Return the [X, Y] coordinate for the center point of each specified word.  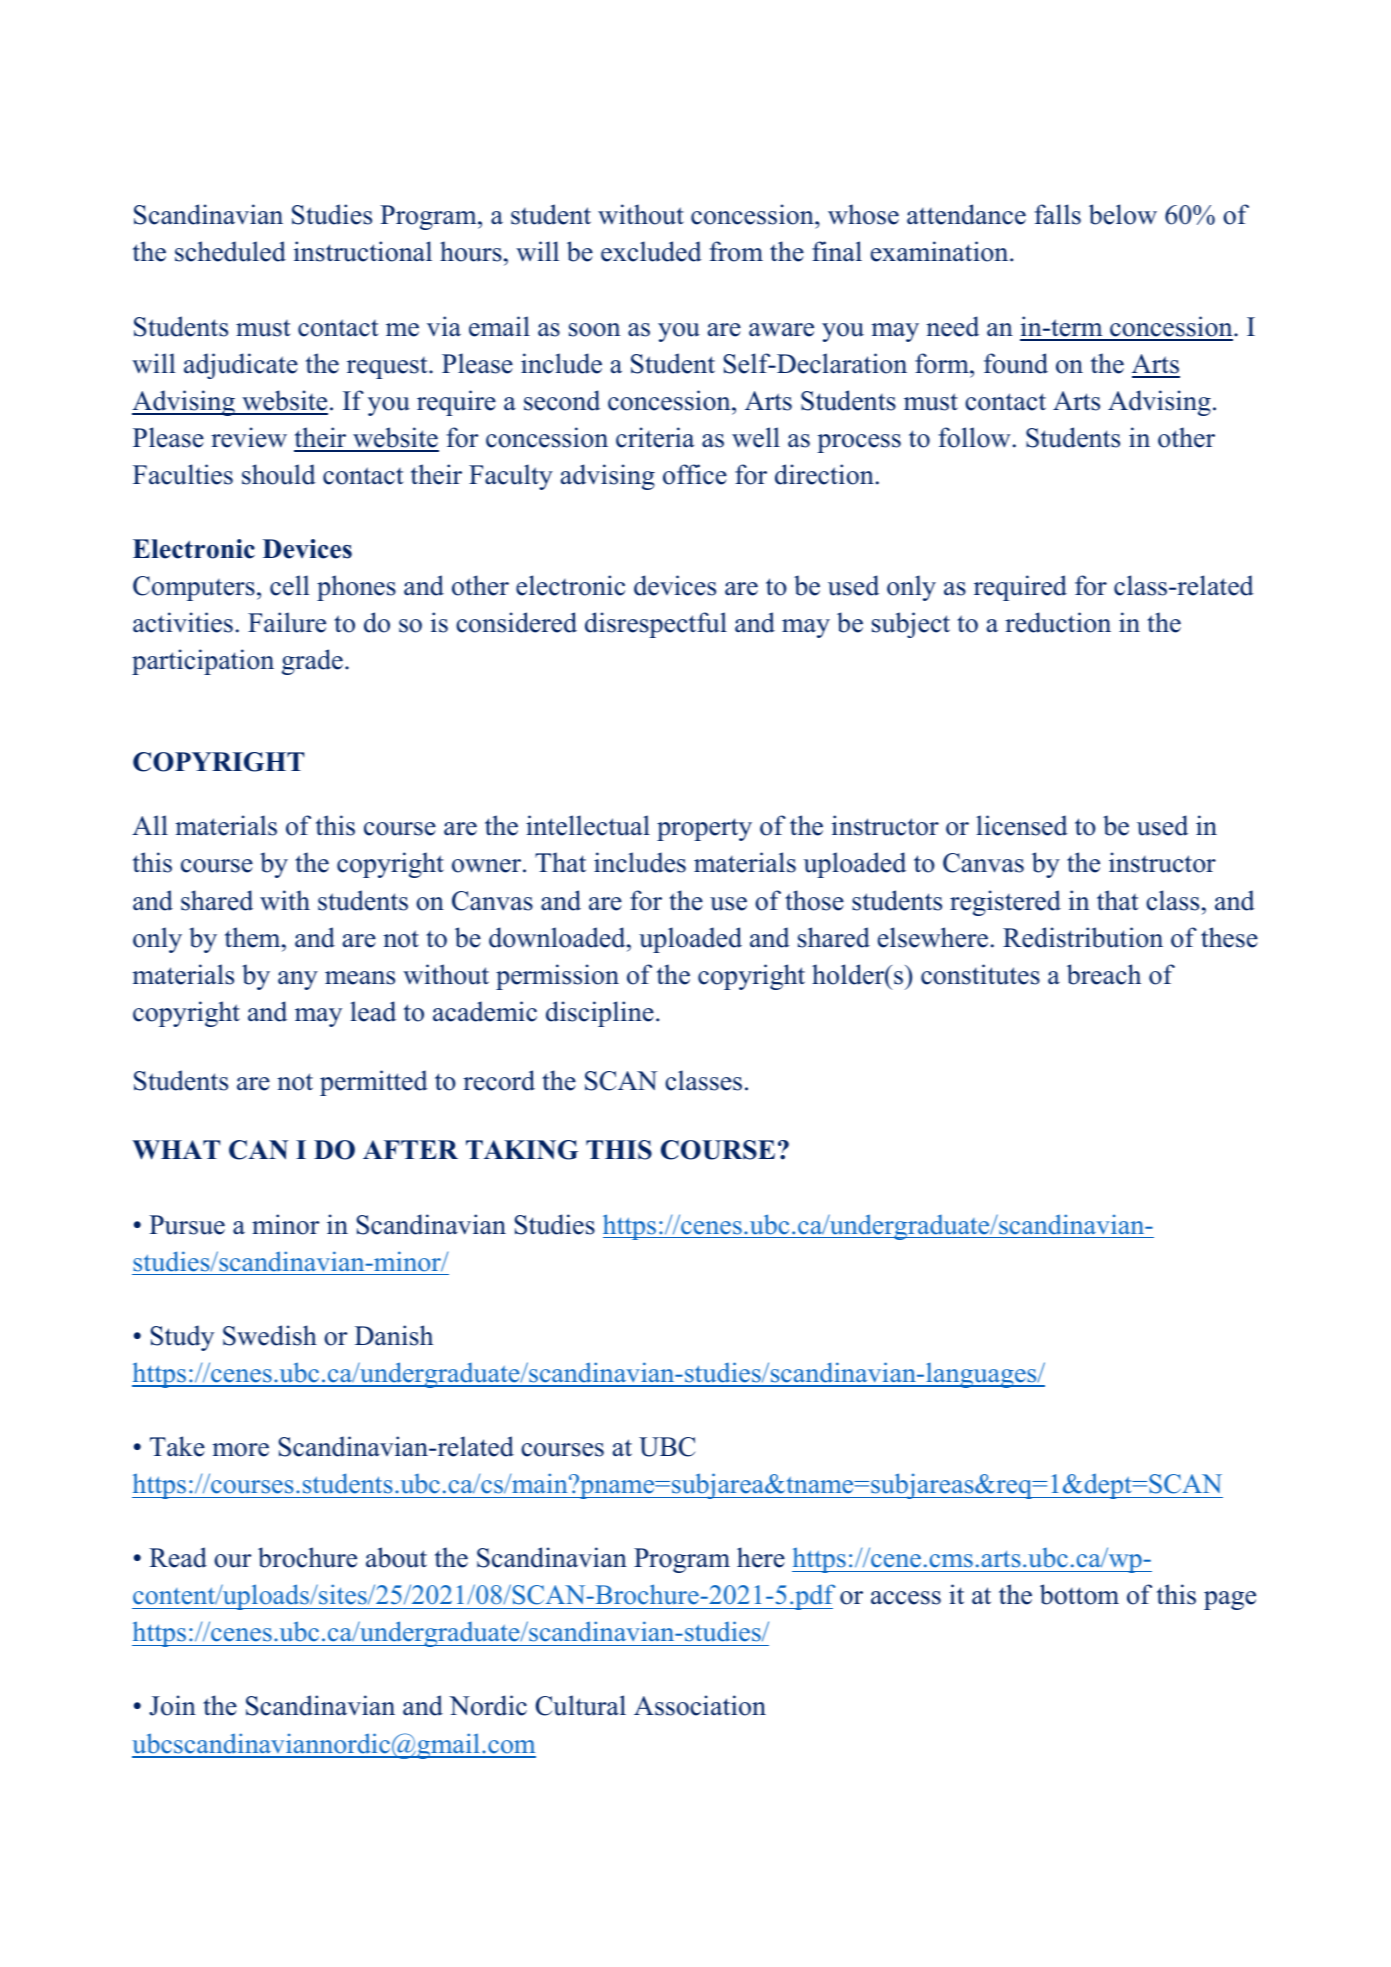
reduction [1058, 622]
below [1123, 214]
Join [172, 1705]
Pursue [187, 1225]
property [704, 829]
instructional [363, 251]
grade [312, 662]
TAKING [522, 1150]
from [736, 251]
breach [1104, 974]
